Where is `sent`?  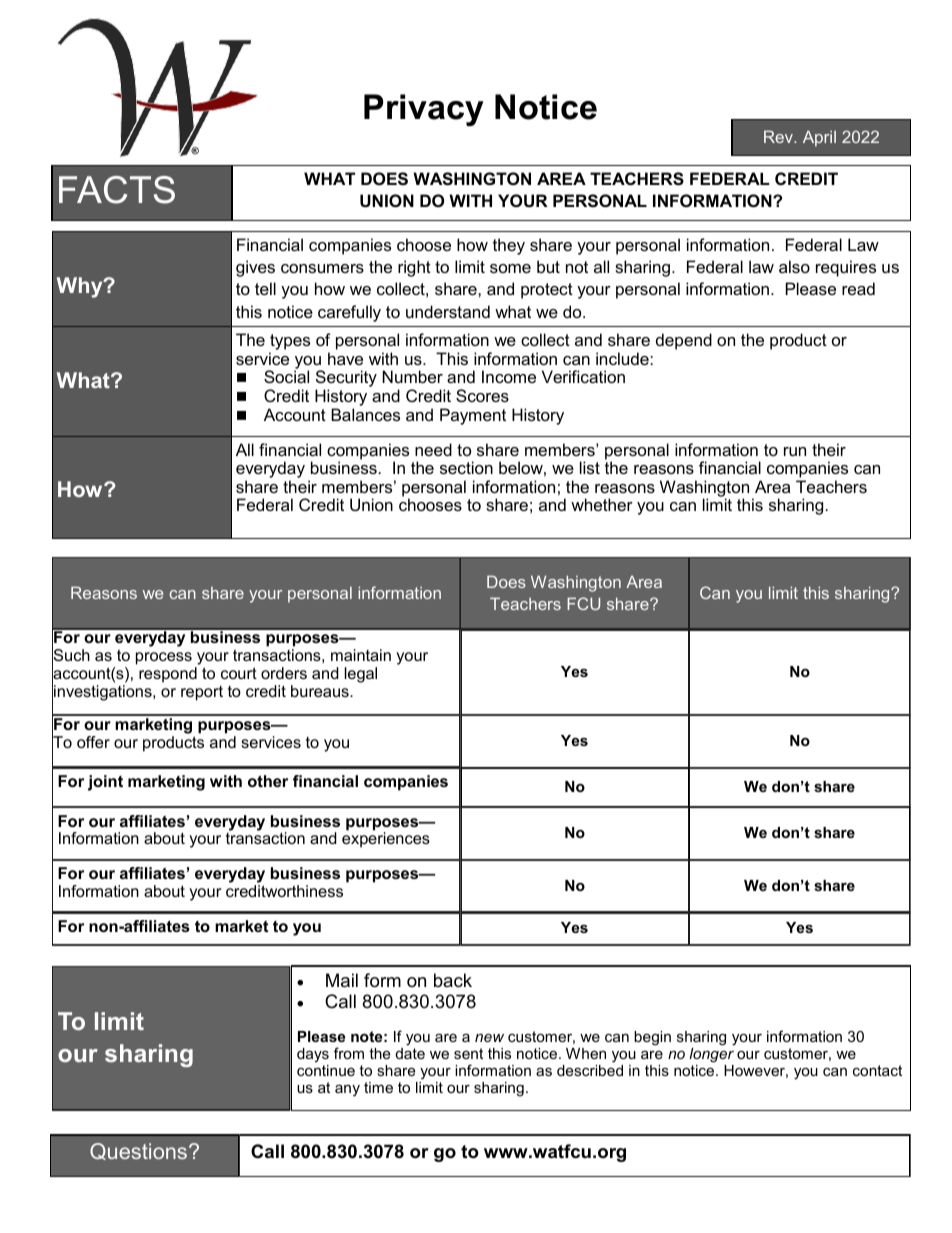
sent is located at coordinates (468, 1053).
